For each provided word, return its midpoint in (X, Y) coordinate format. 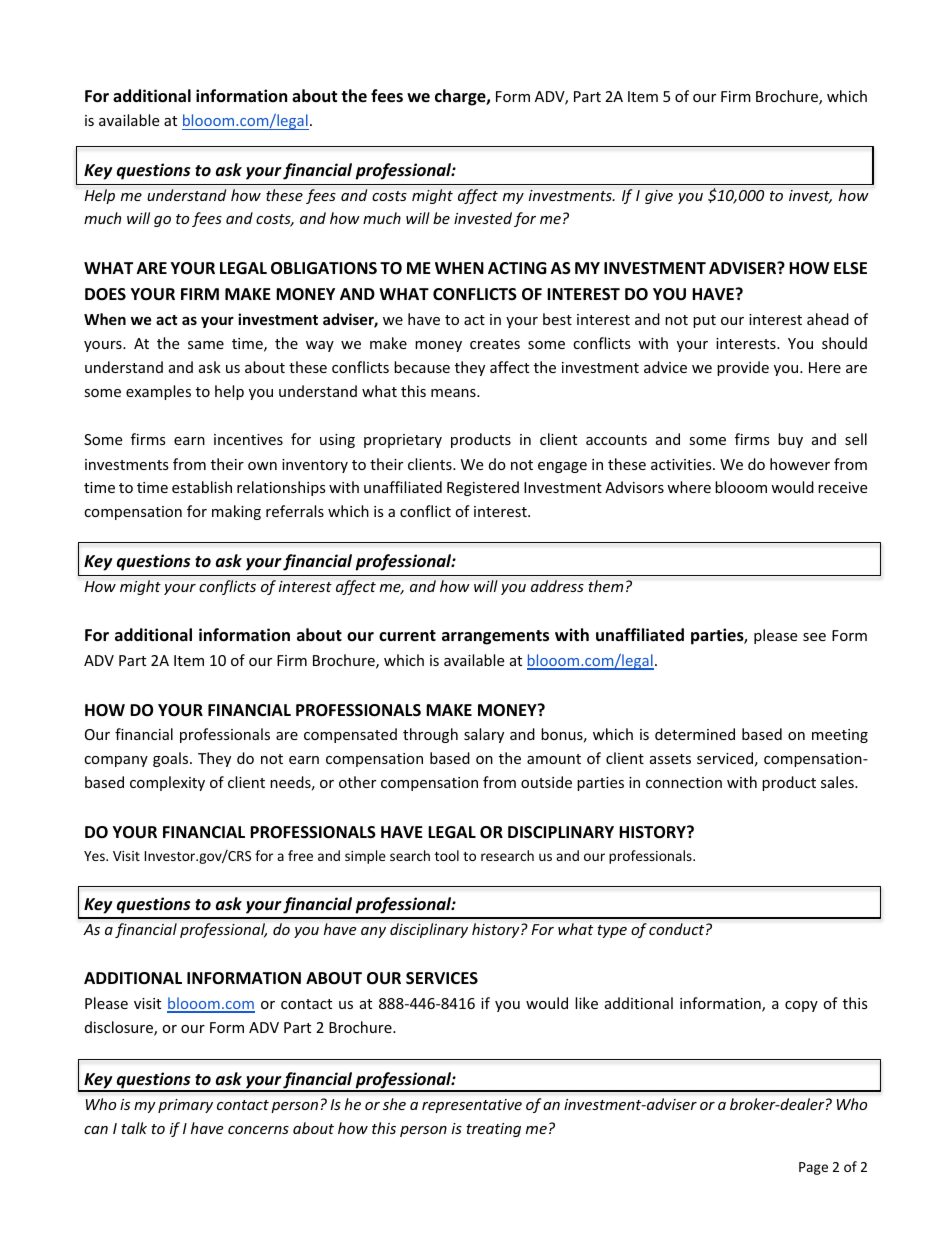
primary (185, 1106)
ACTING (517, 268)
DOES (105, 294)
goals (172, 759)
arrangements (495, 637)
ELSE (850, 268)
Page (813, 1168)
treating (493, 1130)
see (814, 637)
